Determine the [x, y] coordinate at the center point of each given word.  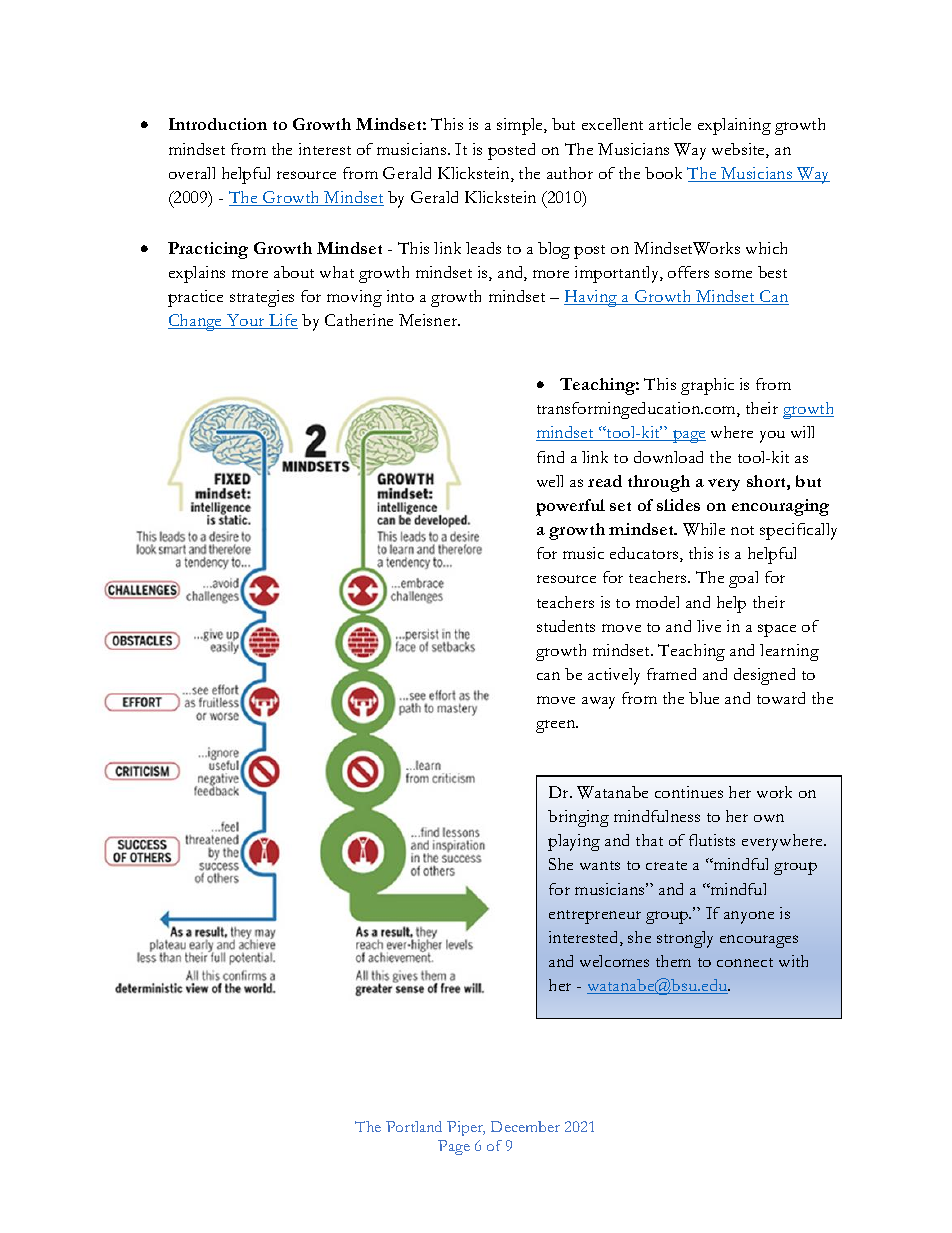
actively [614, 676]
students [566, 626]
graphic [707, 386]
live [709, 626]
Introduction [218, 124]
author [570, 173]
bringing [578, 818]
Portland [414, 1126]
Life [282, 321]
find [550, 457]
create [666, 865]
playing [574, 842]
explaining [734, 126]
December [525, 1126]
